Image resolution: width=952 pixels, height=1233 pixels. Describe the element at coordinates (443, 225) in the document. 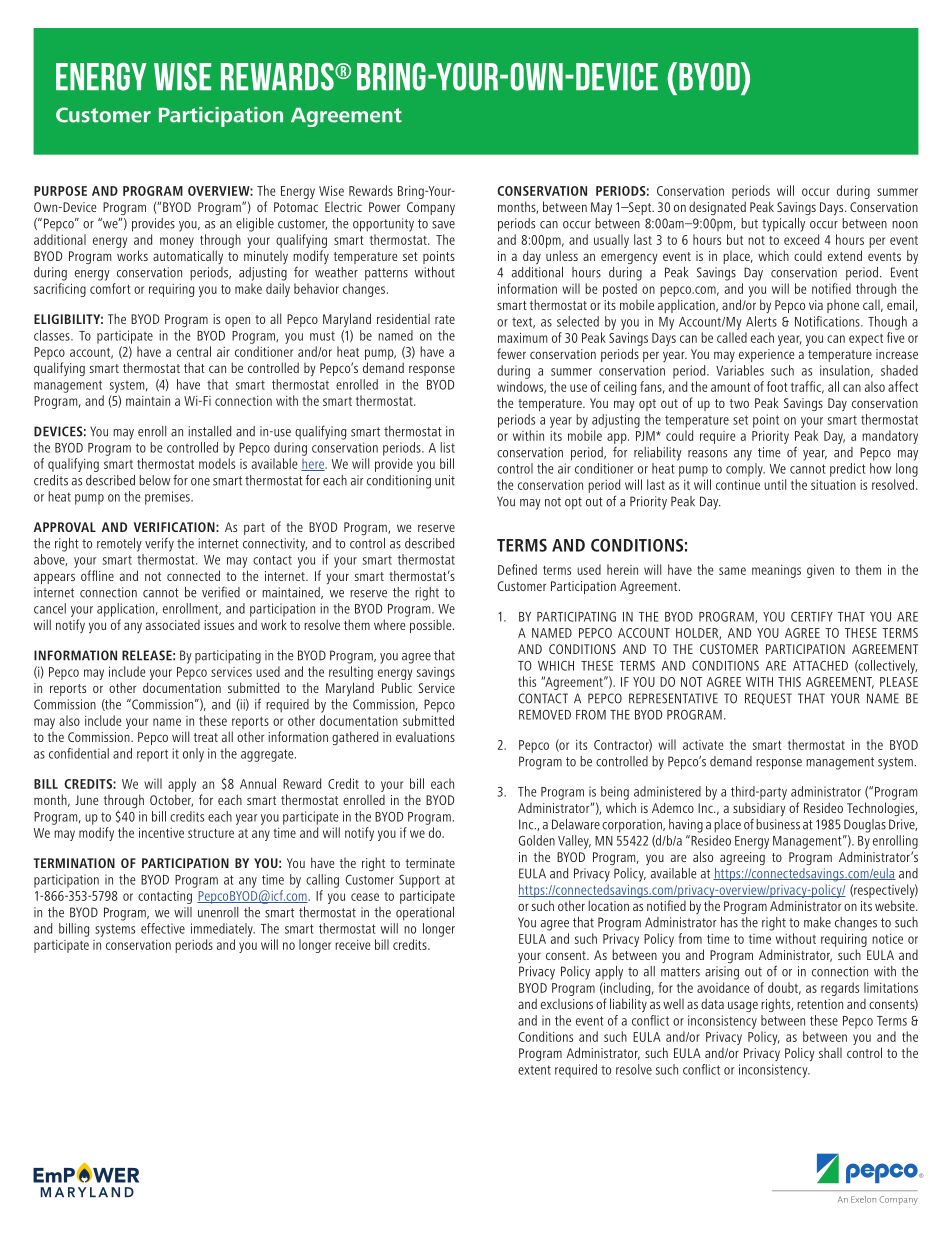

I see `save` at that location.
